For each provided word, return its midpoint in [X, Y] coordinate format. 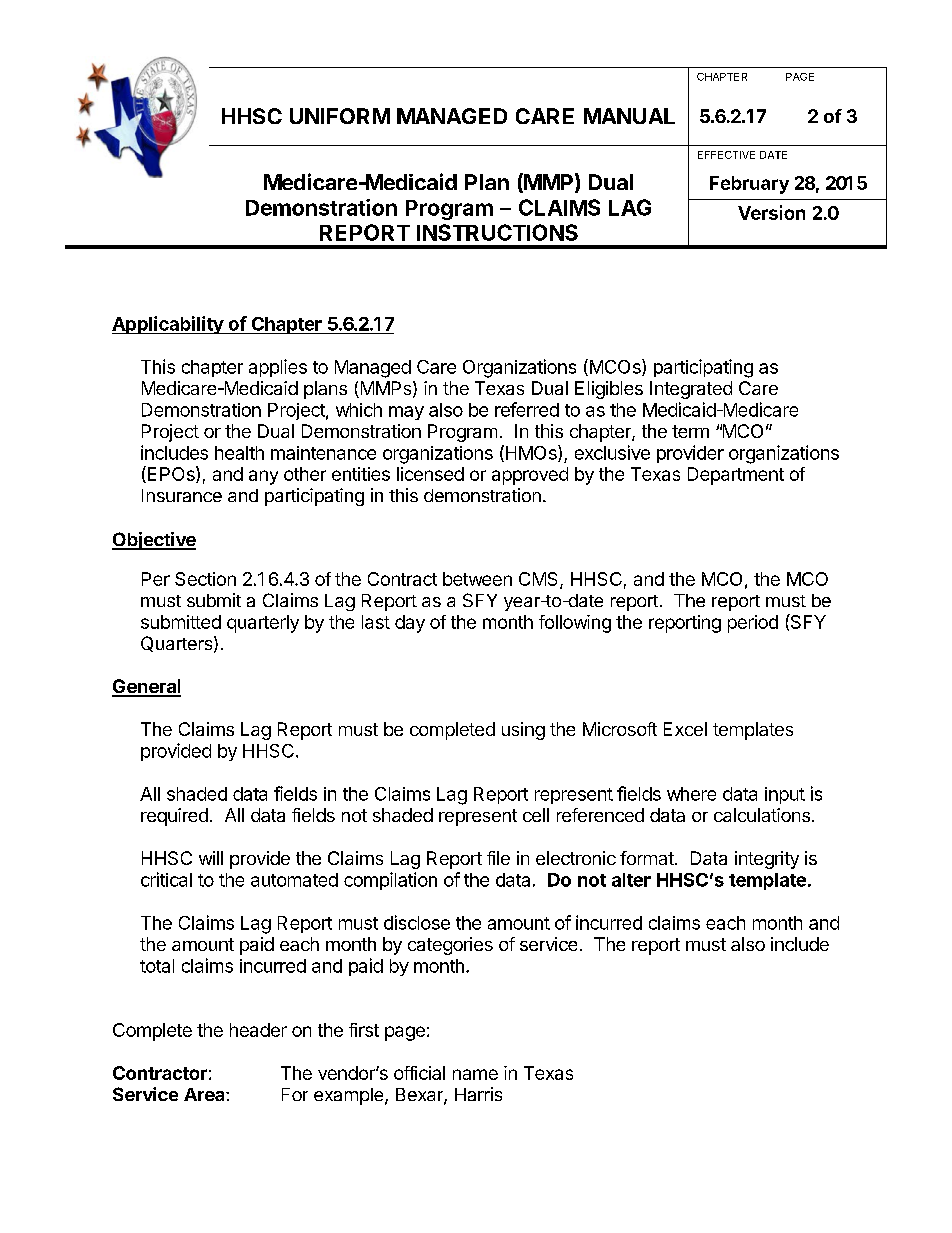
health [239, 453]
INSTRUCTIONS [497, 232]
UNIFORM [340, 116]
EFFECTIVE [726, 155]
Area [205, 1094]
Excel [685, 729]
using [523, 731]
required [174, 817]
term [690, 431]
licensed [430, 474]
